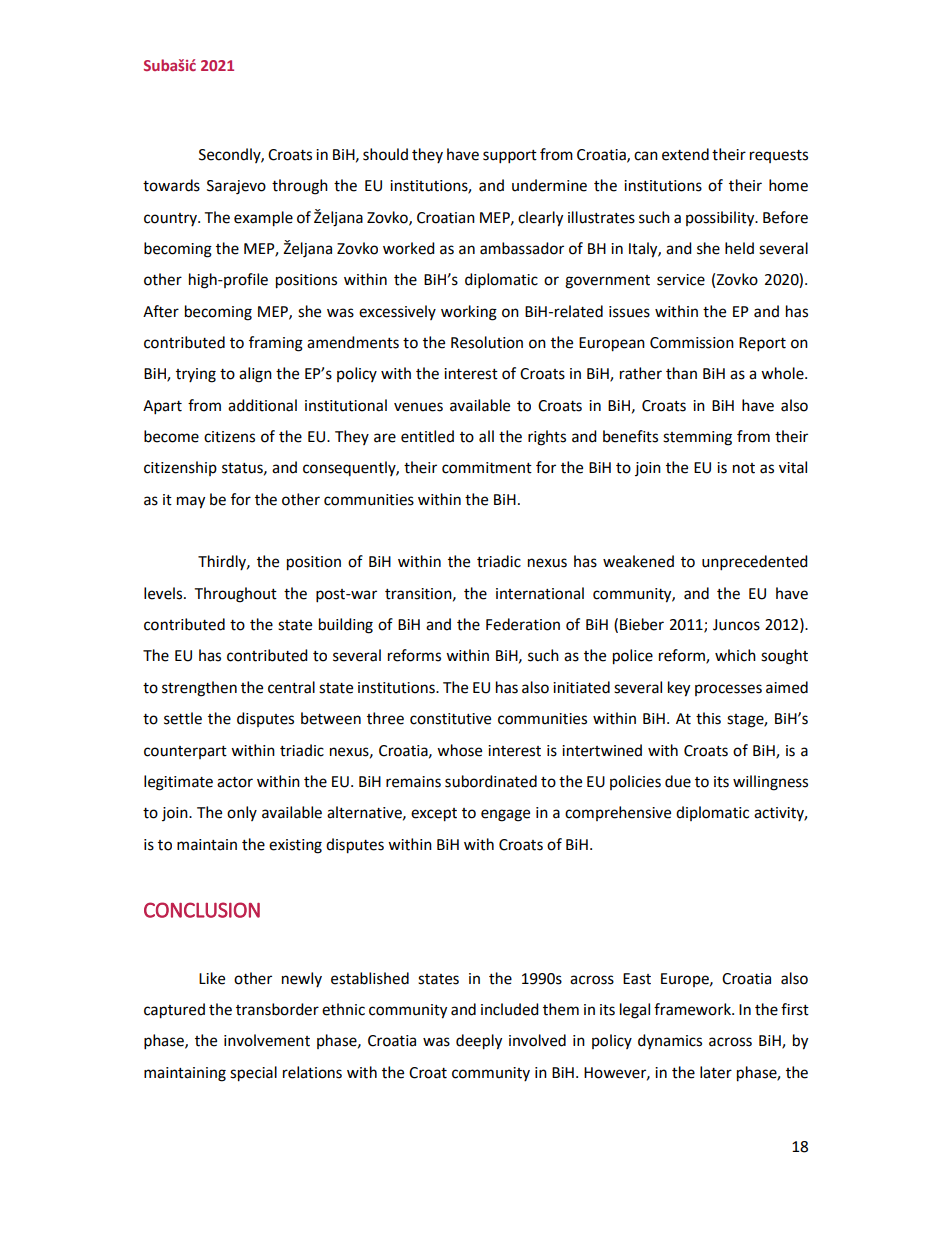 The image size is (952, 1233). What do you see at coordinates (487, 468) in the document?
I see `commitment` at bounding box center [487, 468].
